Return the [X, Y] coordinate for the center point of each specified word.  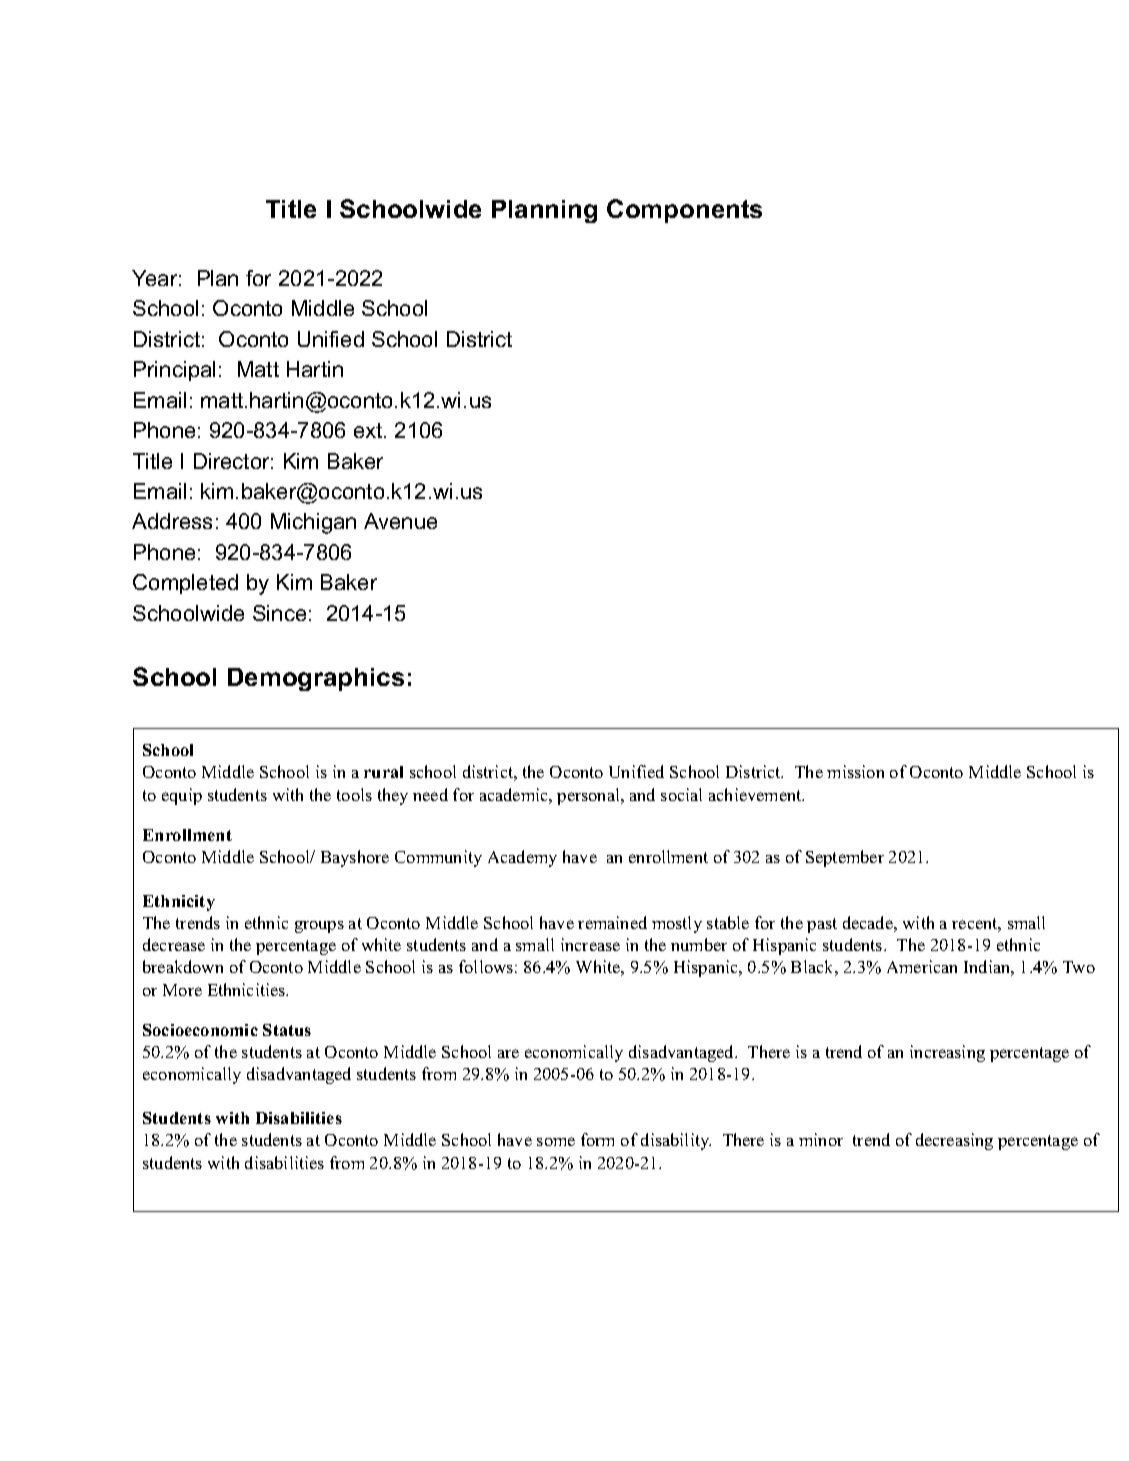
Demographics [316, 679]
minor [821, 1139]
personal [589, 796]
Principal [174, 371]
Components [684, 211]
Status [287, 1030]
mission [855, 771]
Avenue [400, 521]
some [556, 1141]
